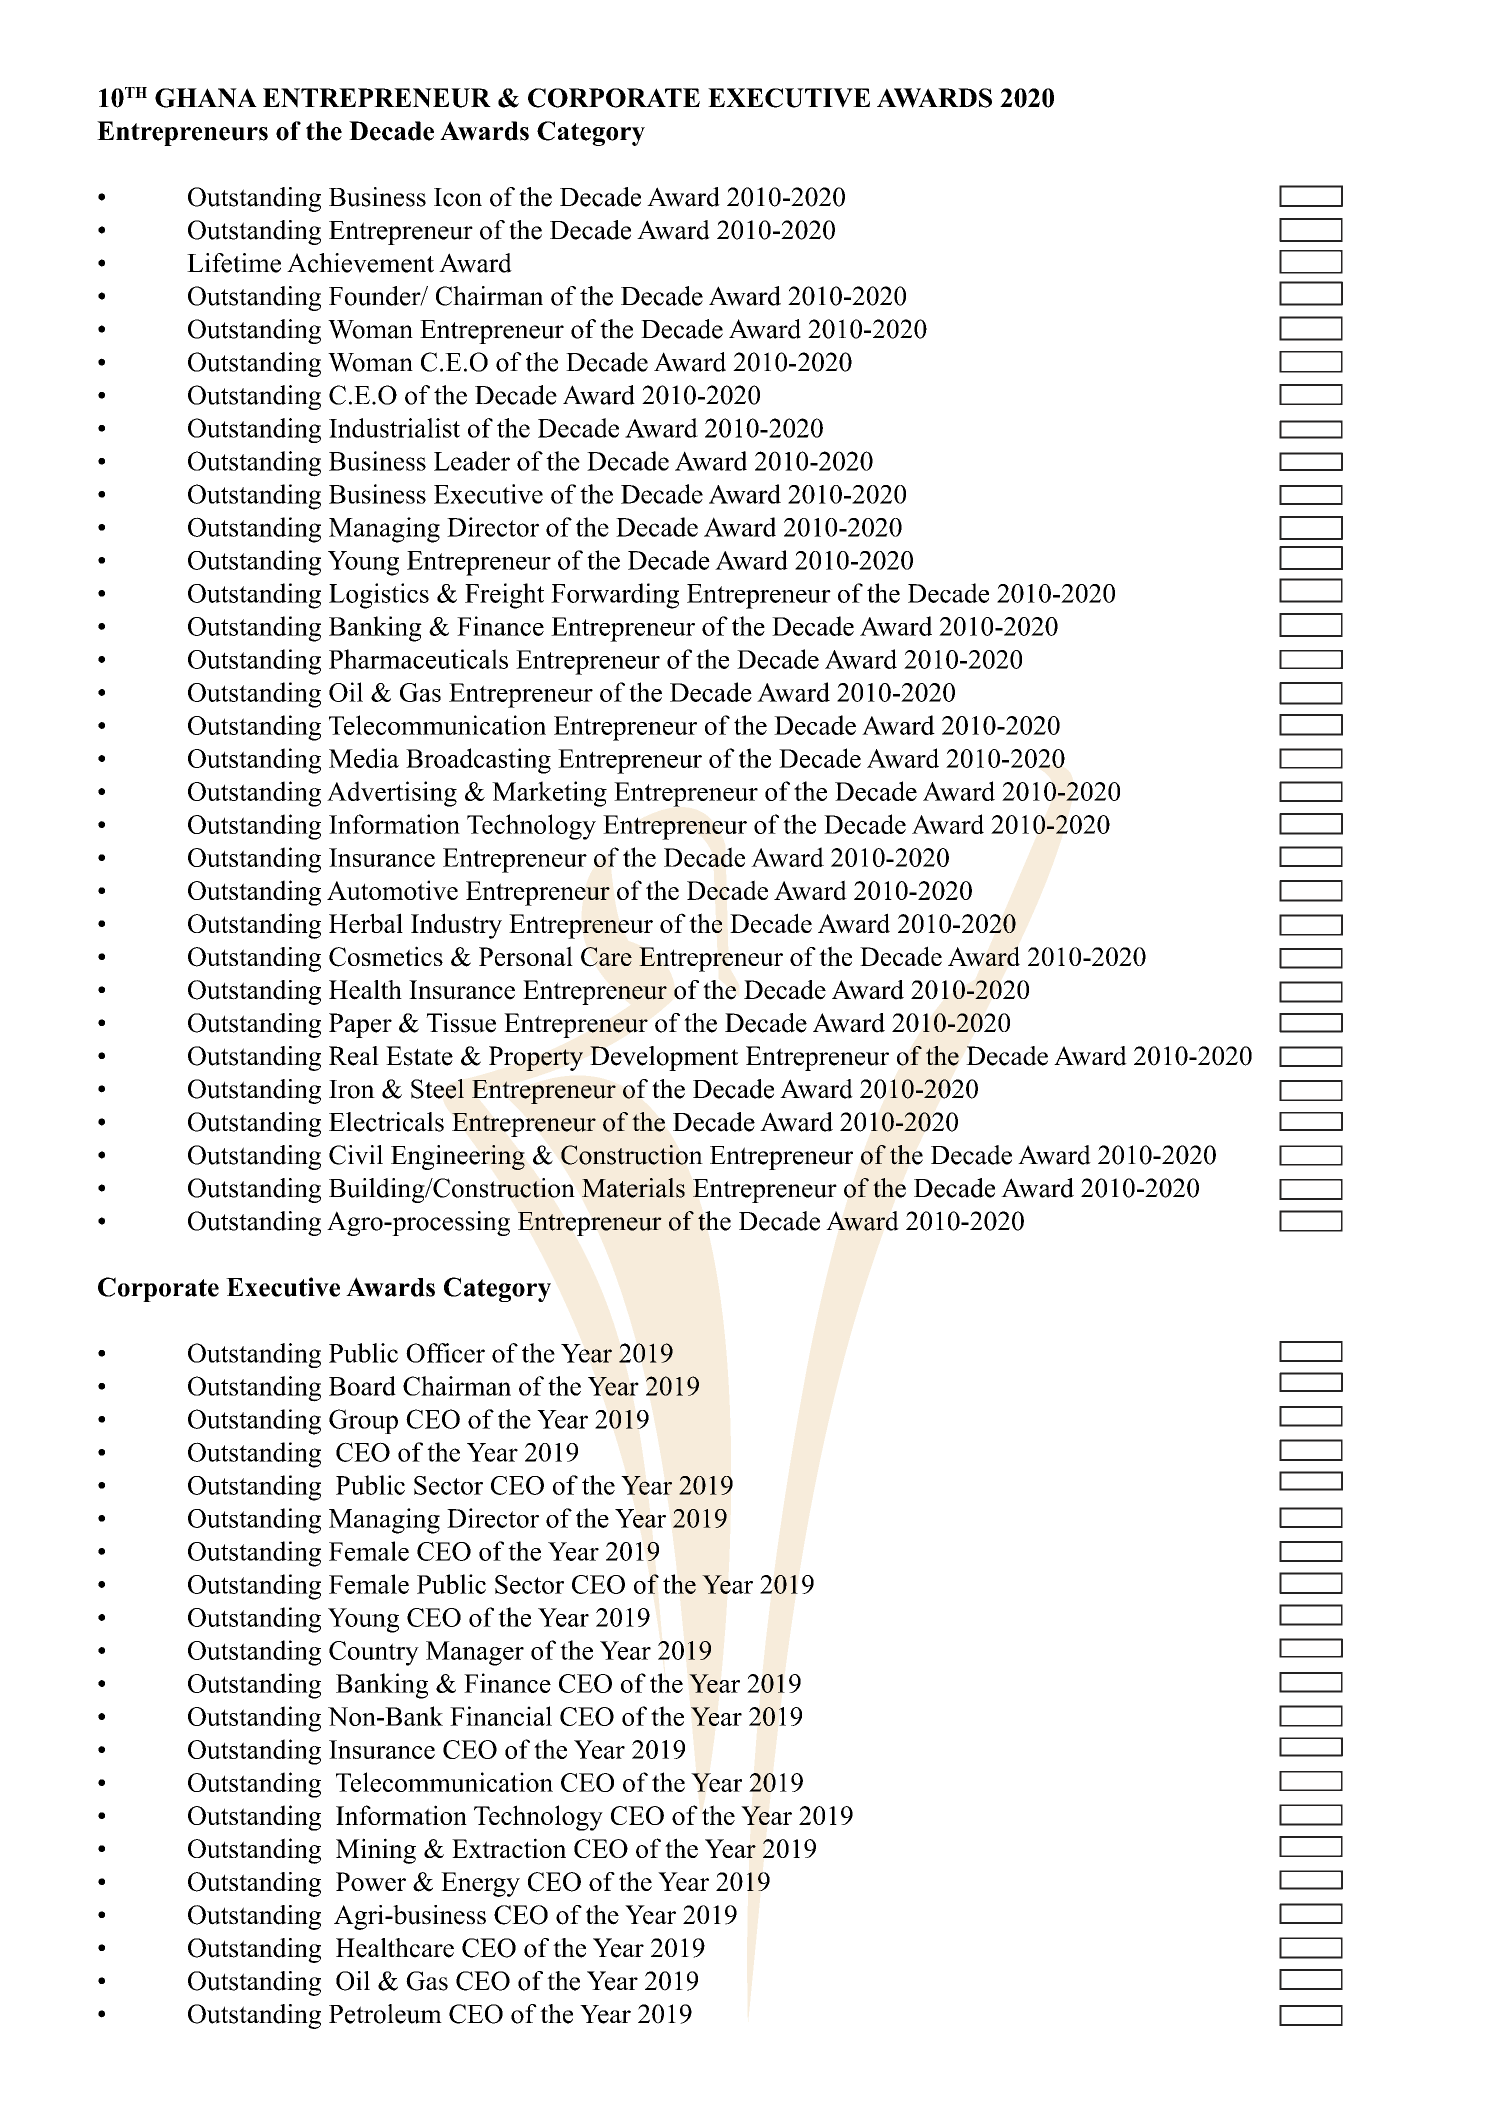 This image has height=2107, width=1490. I want to click on Financial, so click(501, 1716).
